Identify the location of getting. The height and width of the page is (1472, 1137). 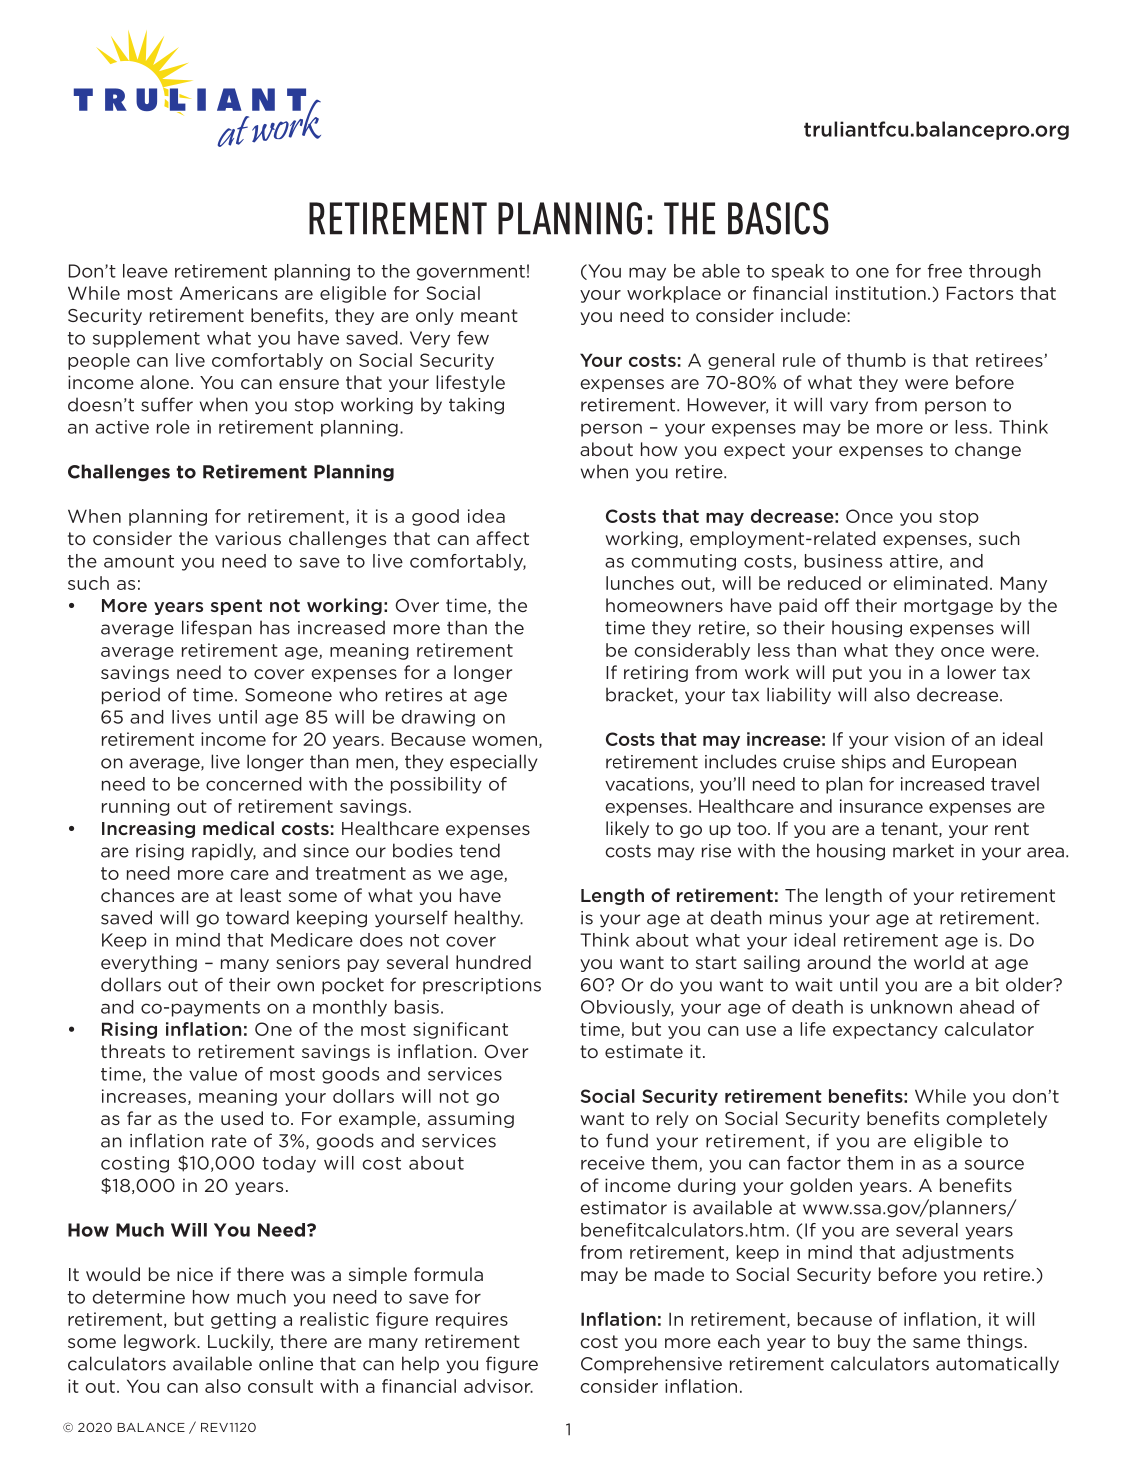
(243, 1320).
